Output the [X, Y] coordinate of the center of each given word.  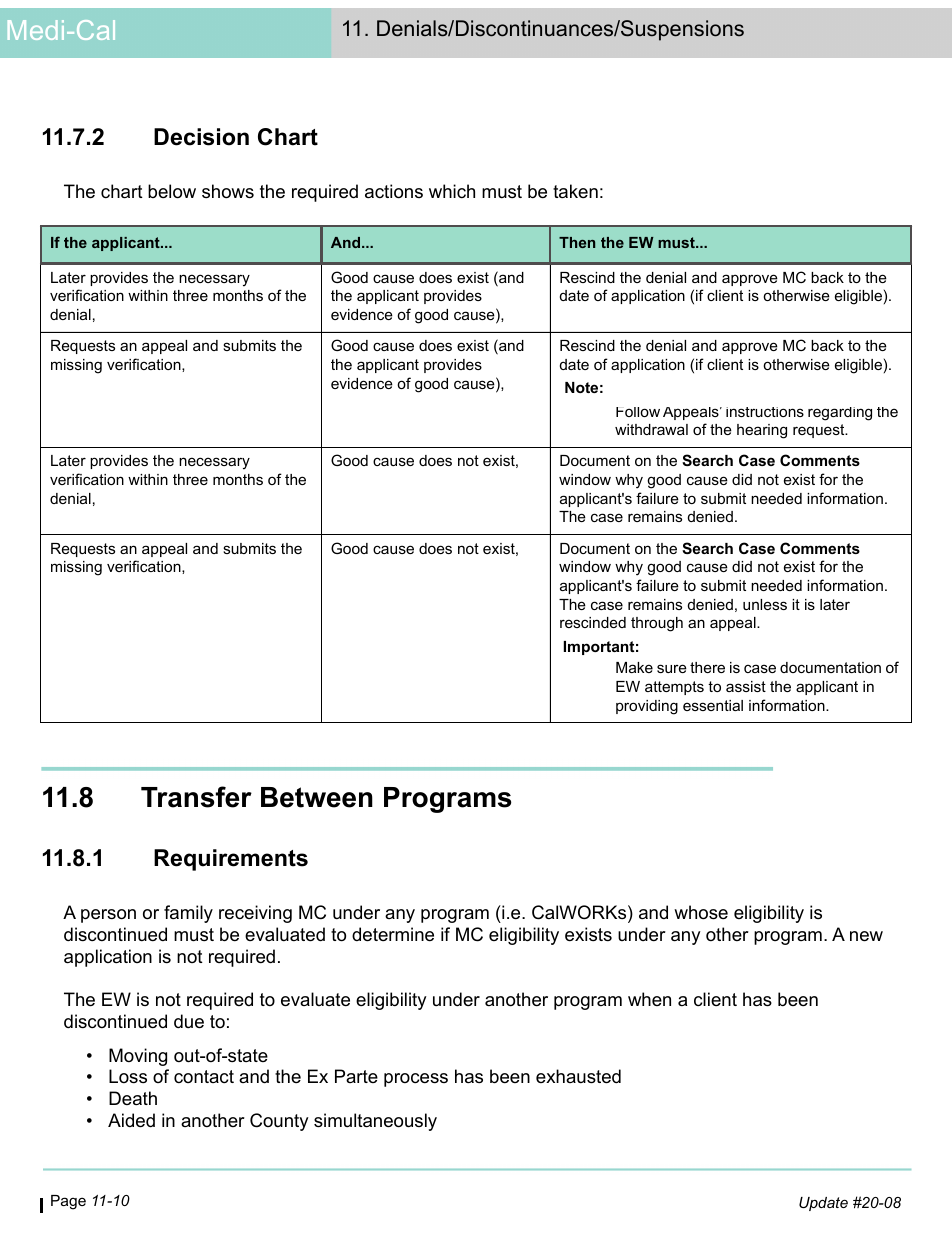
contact [204, 1076]
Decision [201, 137]
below [172, 191]
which [452, 191]
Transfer [196, 797]
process [416, 1080]
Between [317, 797]
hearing [762, 431]
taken [575, 191]
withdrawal [651, 429]
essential [713, 705]
